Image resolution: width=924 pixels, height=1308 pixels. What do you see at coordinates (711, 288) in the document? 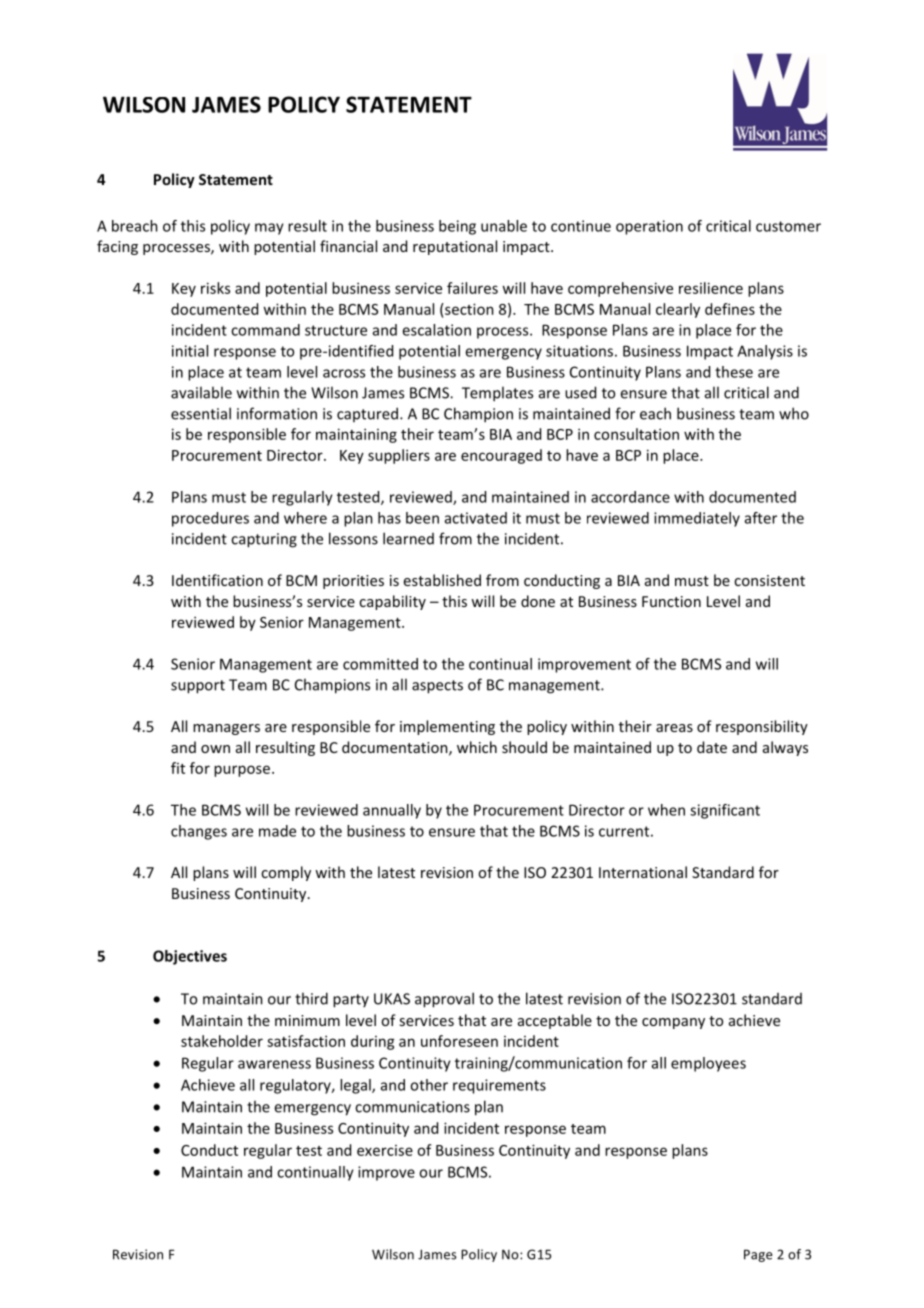
I see `resilience` at bounding box center [711, 288].
